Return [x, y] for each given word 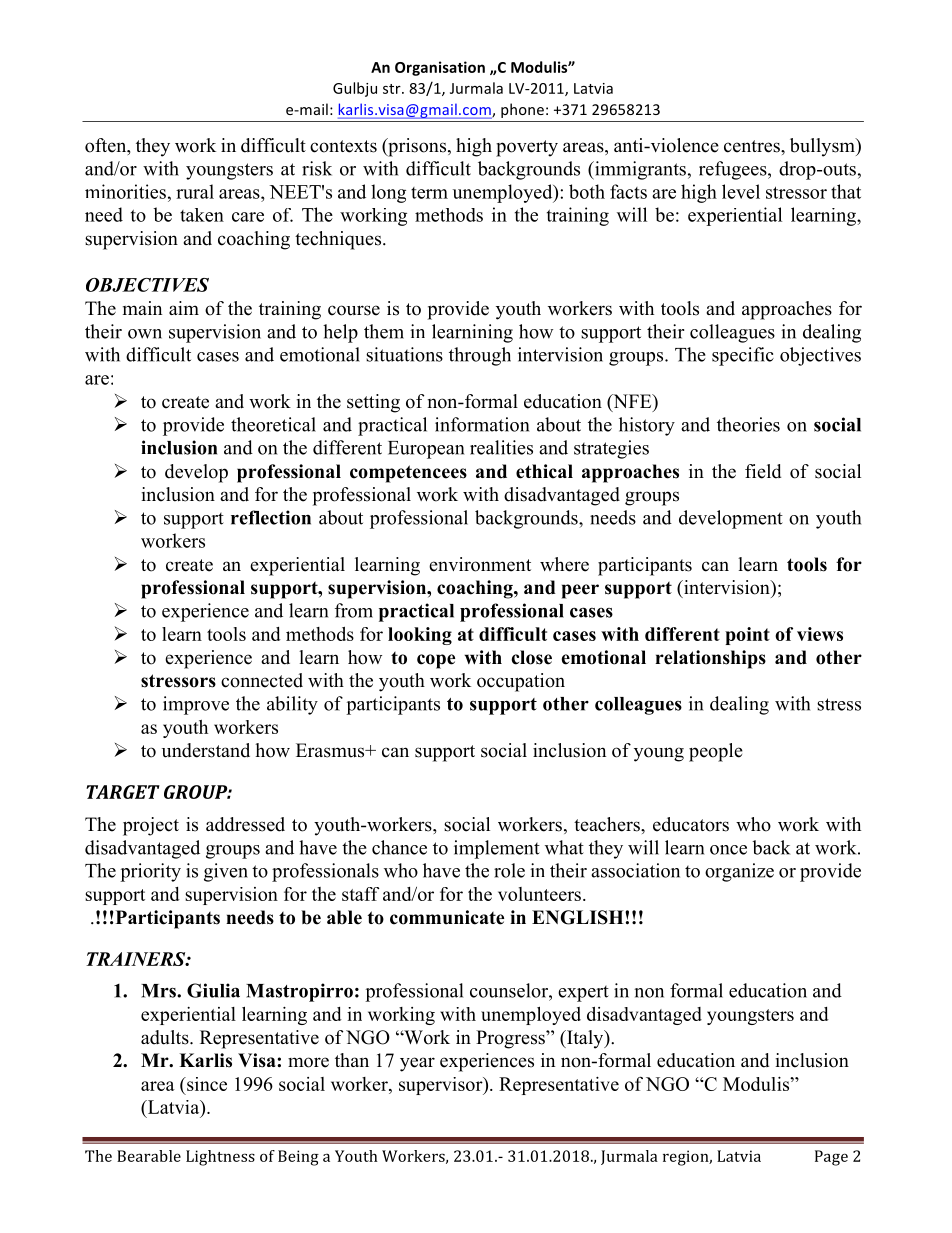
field [763, 471]
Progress [511, 1039]
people [716, 752]
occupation [521, 682]
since [206, 1084]
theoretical [273, 424]
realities [501, 447]
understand [206, 750]
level [741, 191]
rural [195, 191]
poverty [527, 148]
